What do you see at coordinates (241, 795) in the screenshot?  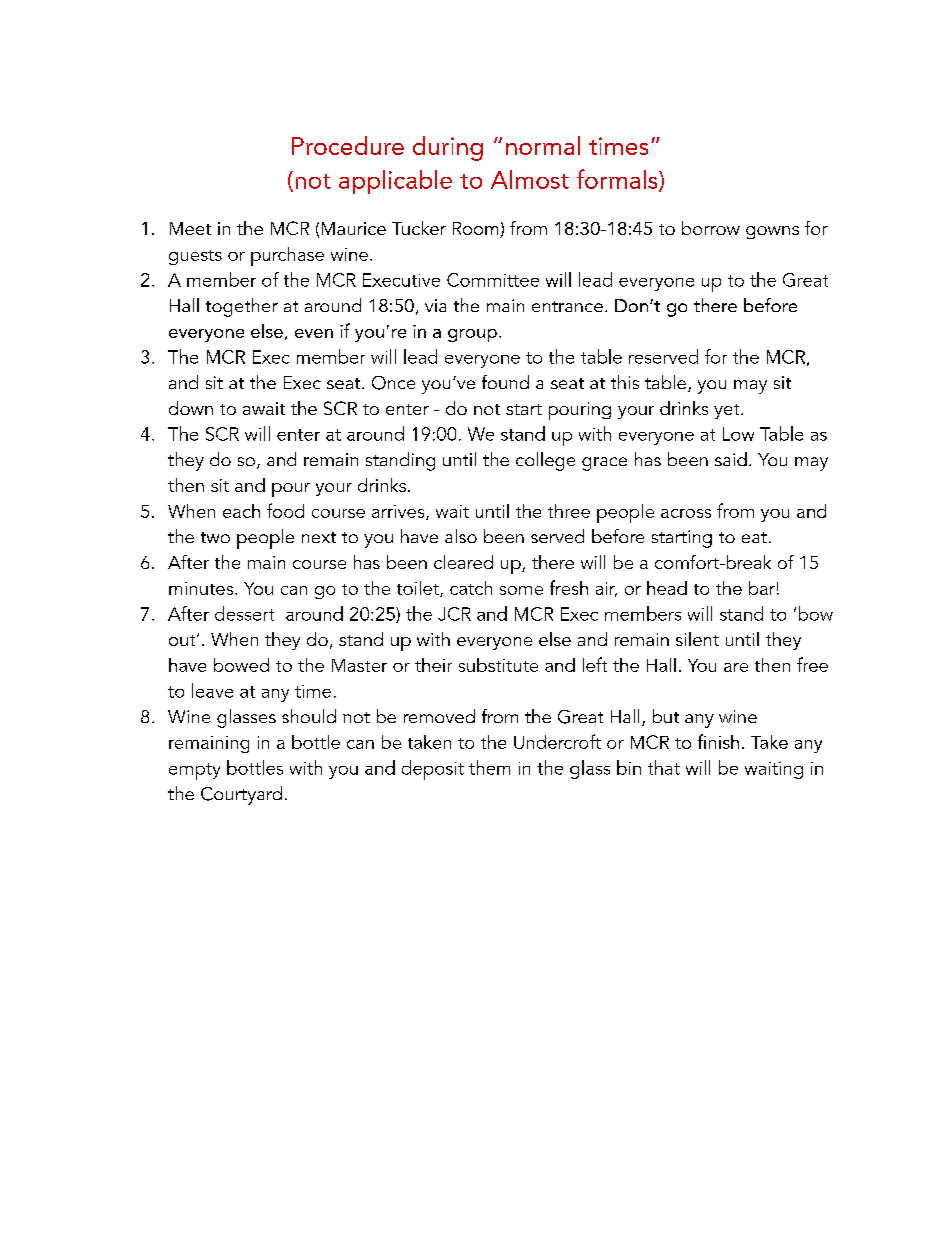 I see `Courtyard` at bounding box center [241, 795].
